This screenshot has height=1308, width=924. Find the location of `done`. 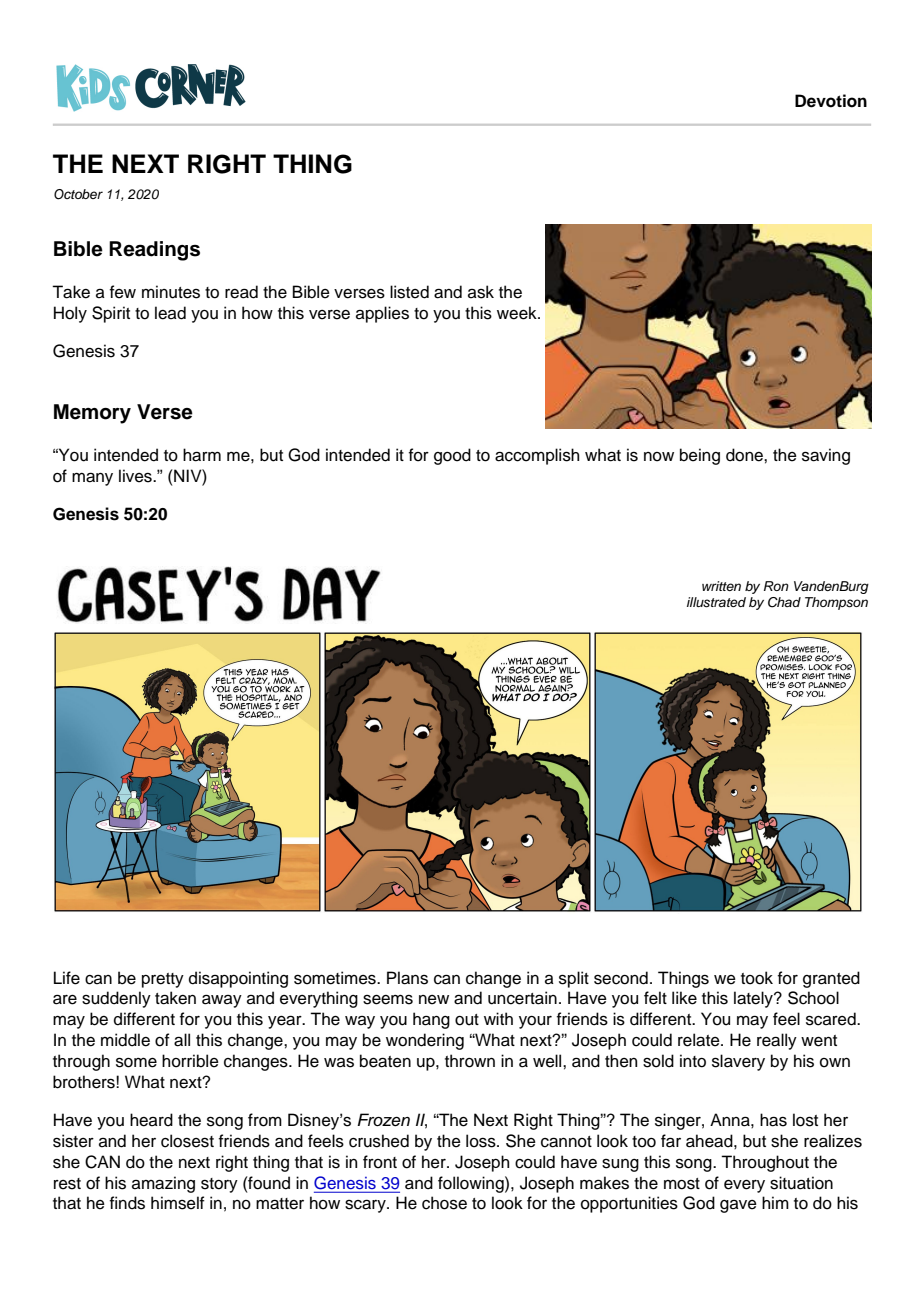

done is located at coordinates (745, 455).
